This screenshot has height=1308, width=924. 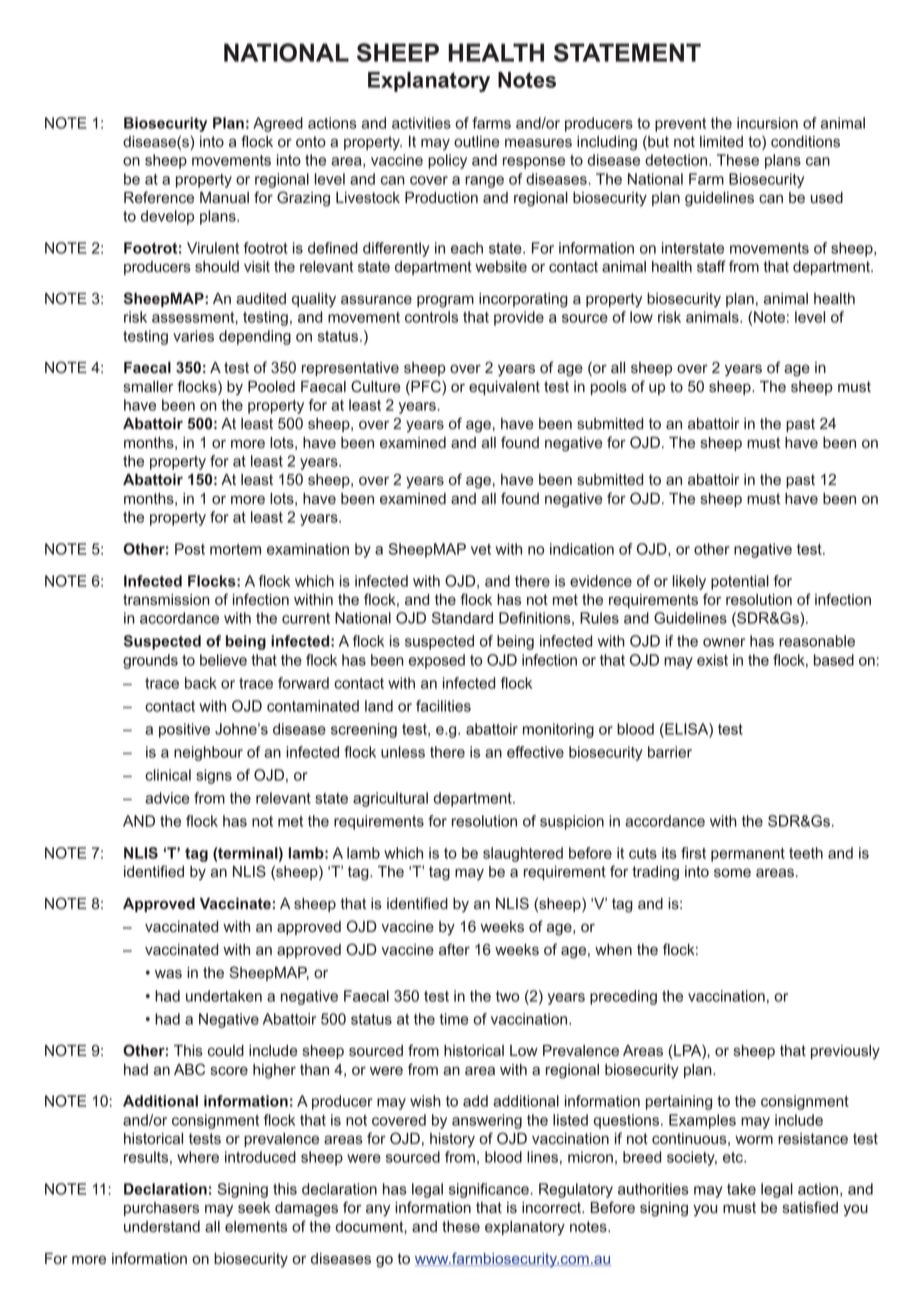 What do you see at coordinates (767, 123) in the screenshot?
I see `incursion` at bounding box center [767, 123].
